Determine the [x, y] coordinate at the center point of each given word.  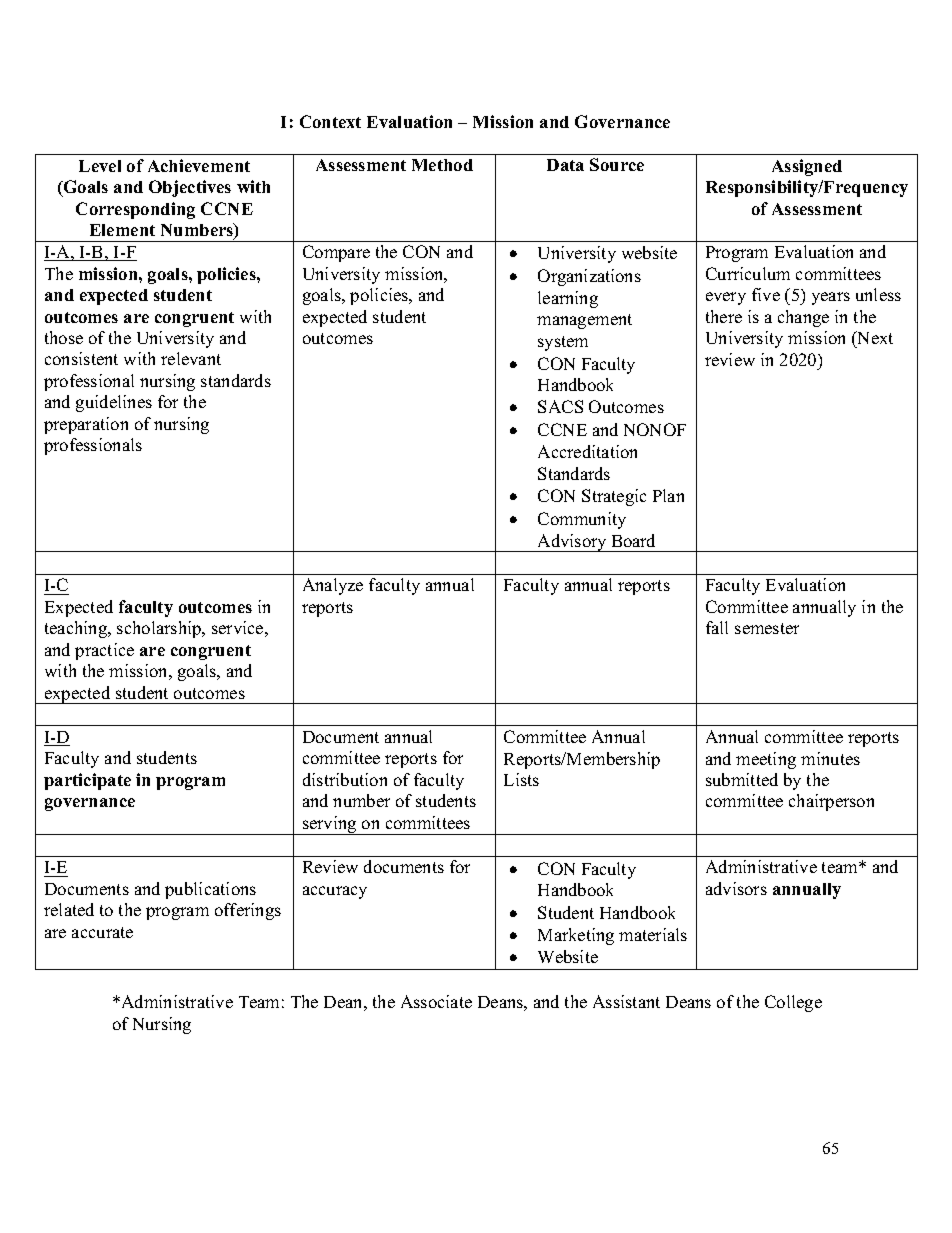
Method [442, 165]
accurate [102, 932]
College [793, 1003]
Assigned [807, 167]
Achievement [199, 165]
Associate [436, 1001]
